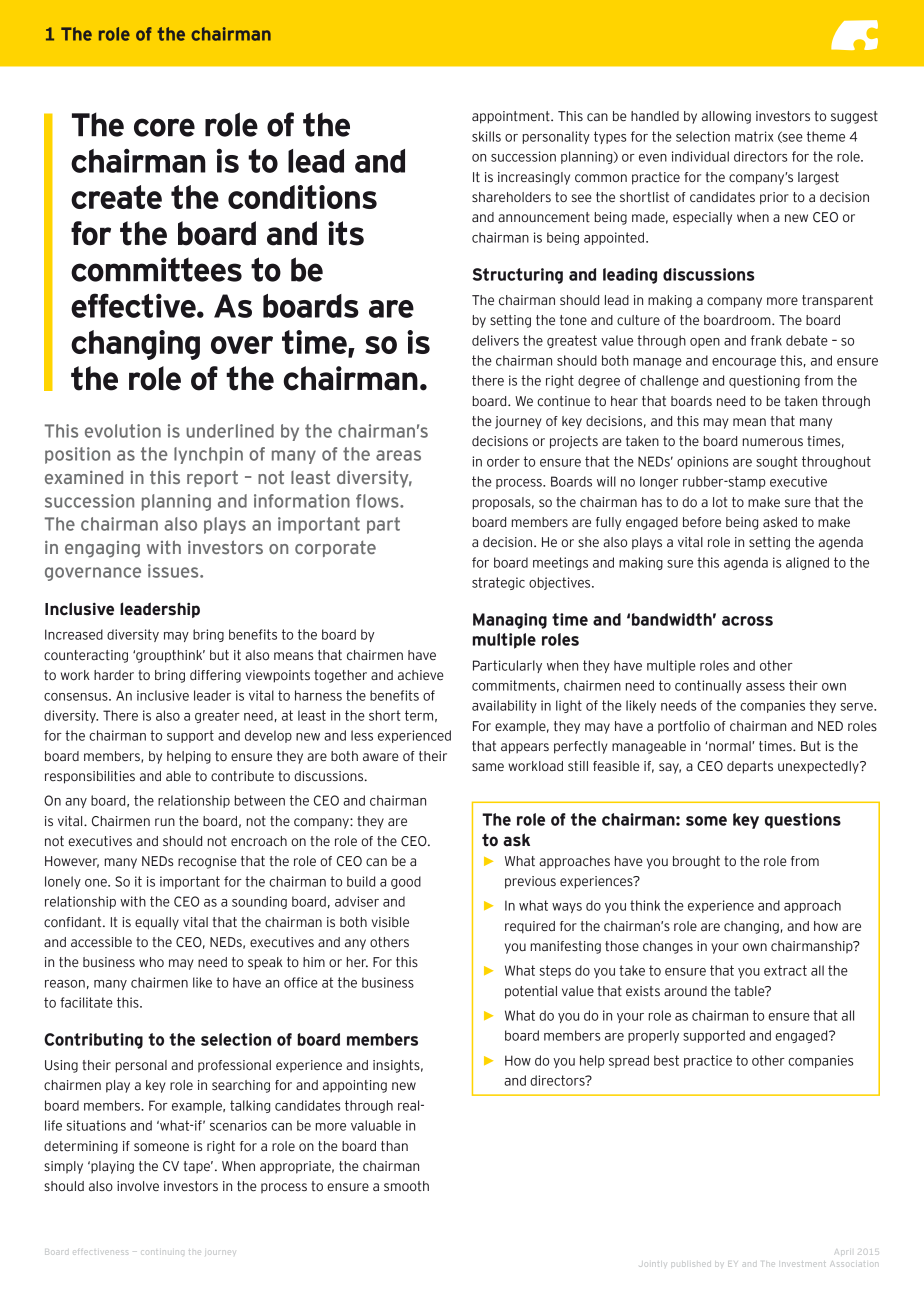 Image resolution: width=924 pixels, height=1308 pixels. What do you see at coordinates (495, 340) in the page?
I see `delivers` at bounding box center [495, 340].
